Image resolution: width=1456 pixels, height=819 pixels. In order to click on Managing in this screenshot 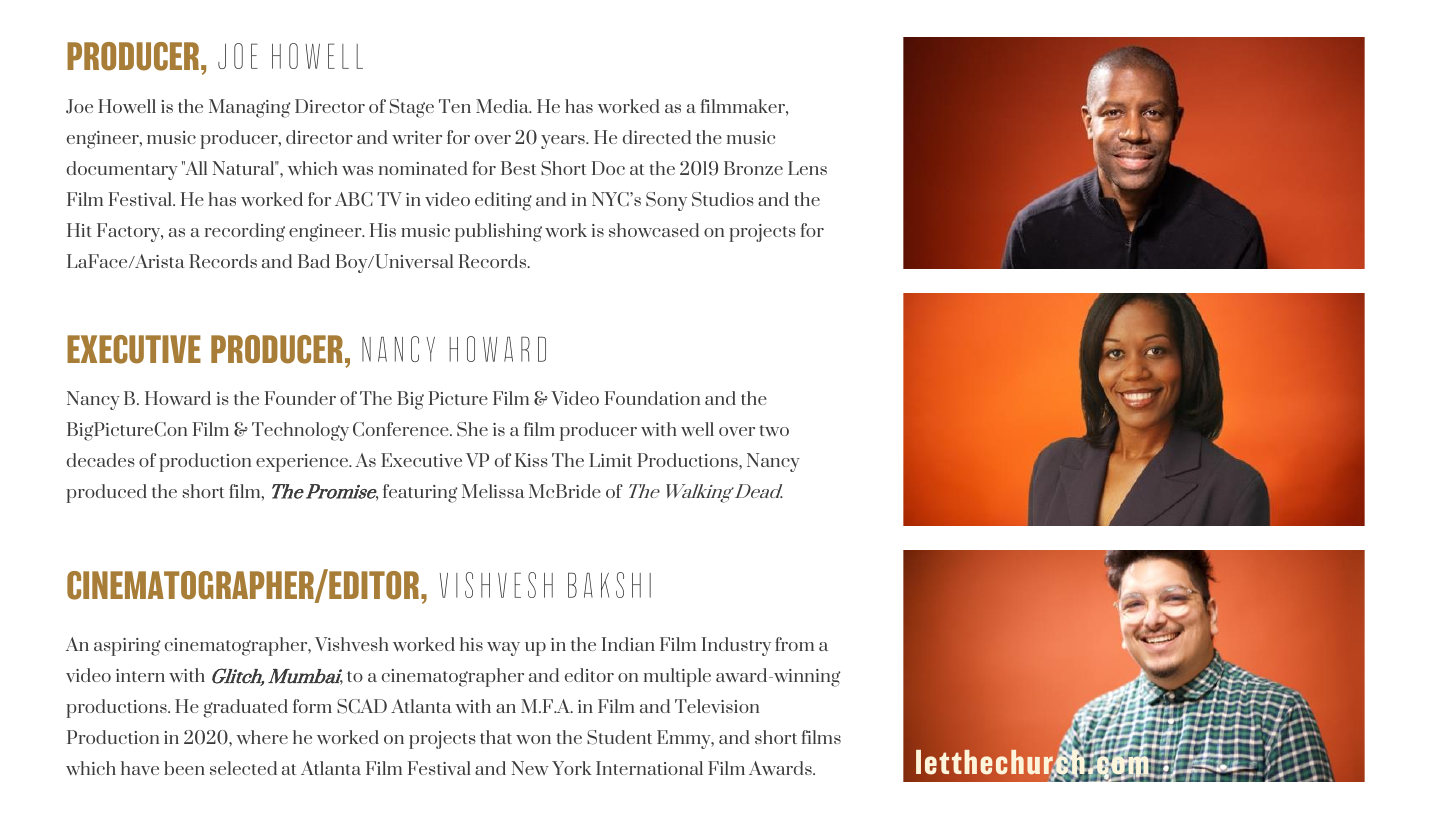, I will do `click(250, 108)`.
